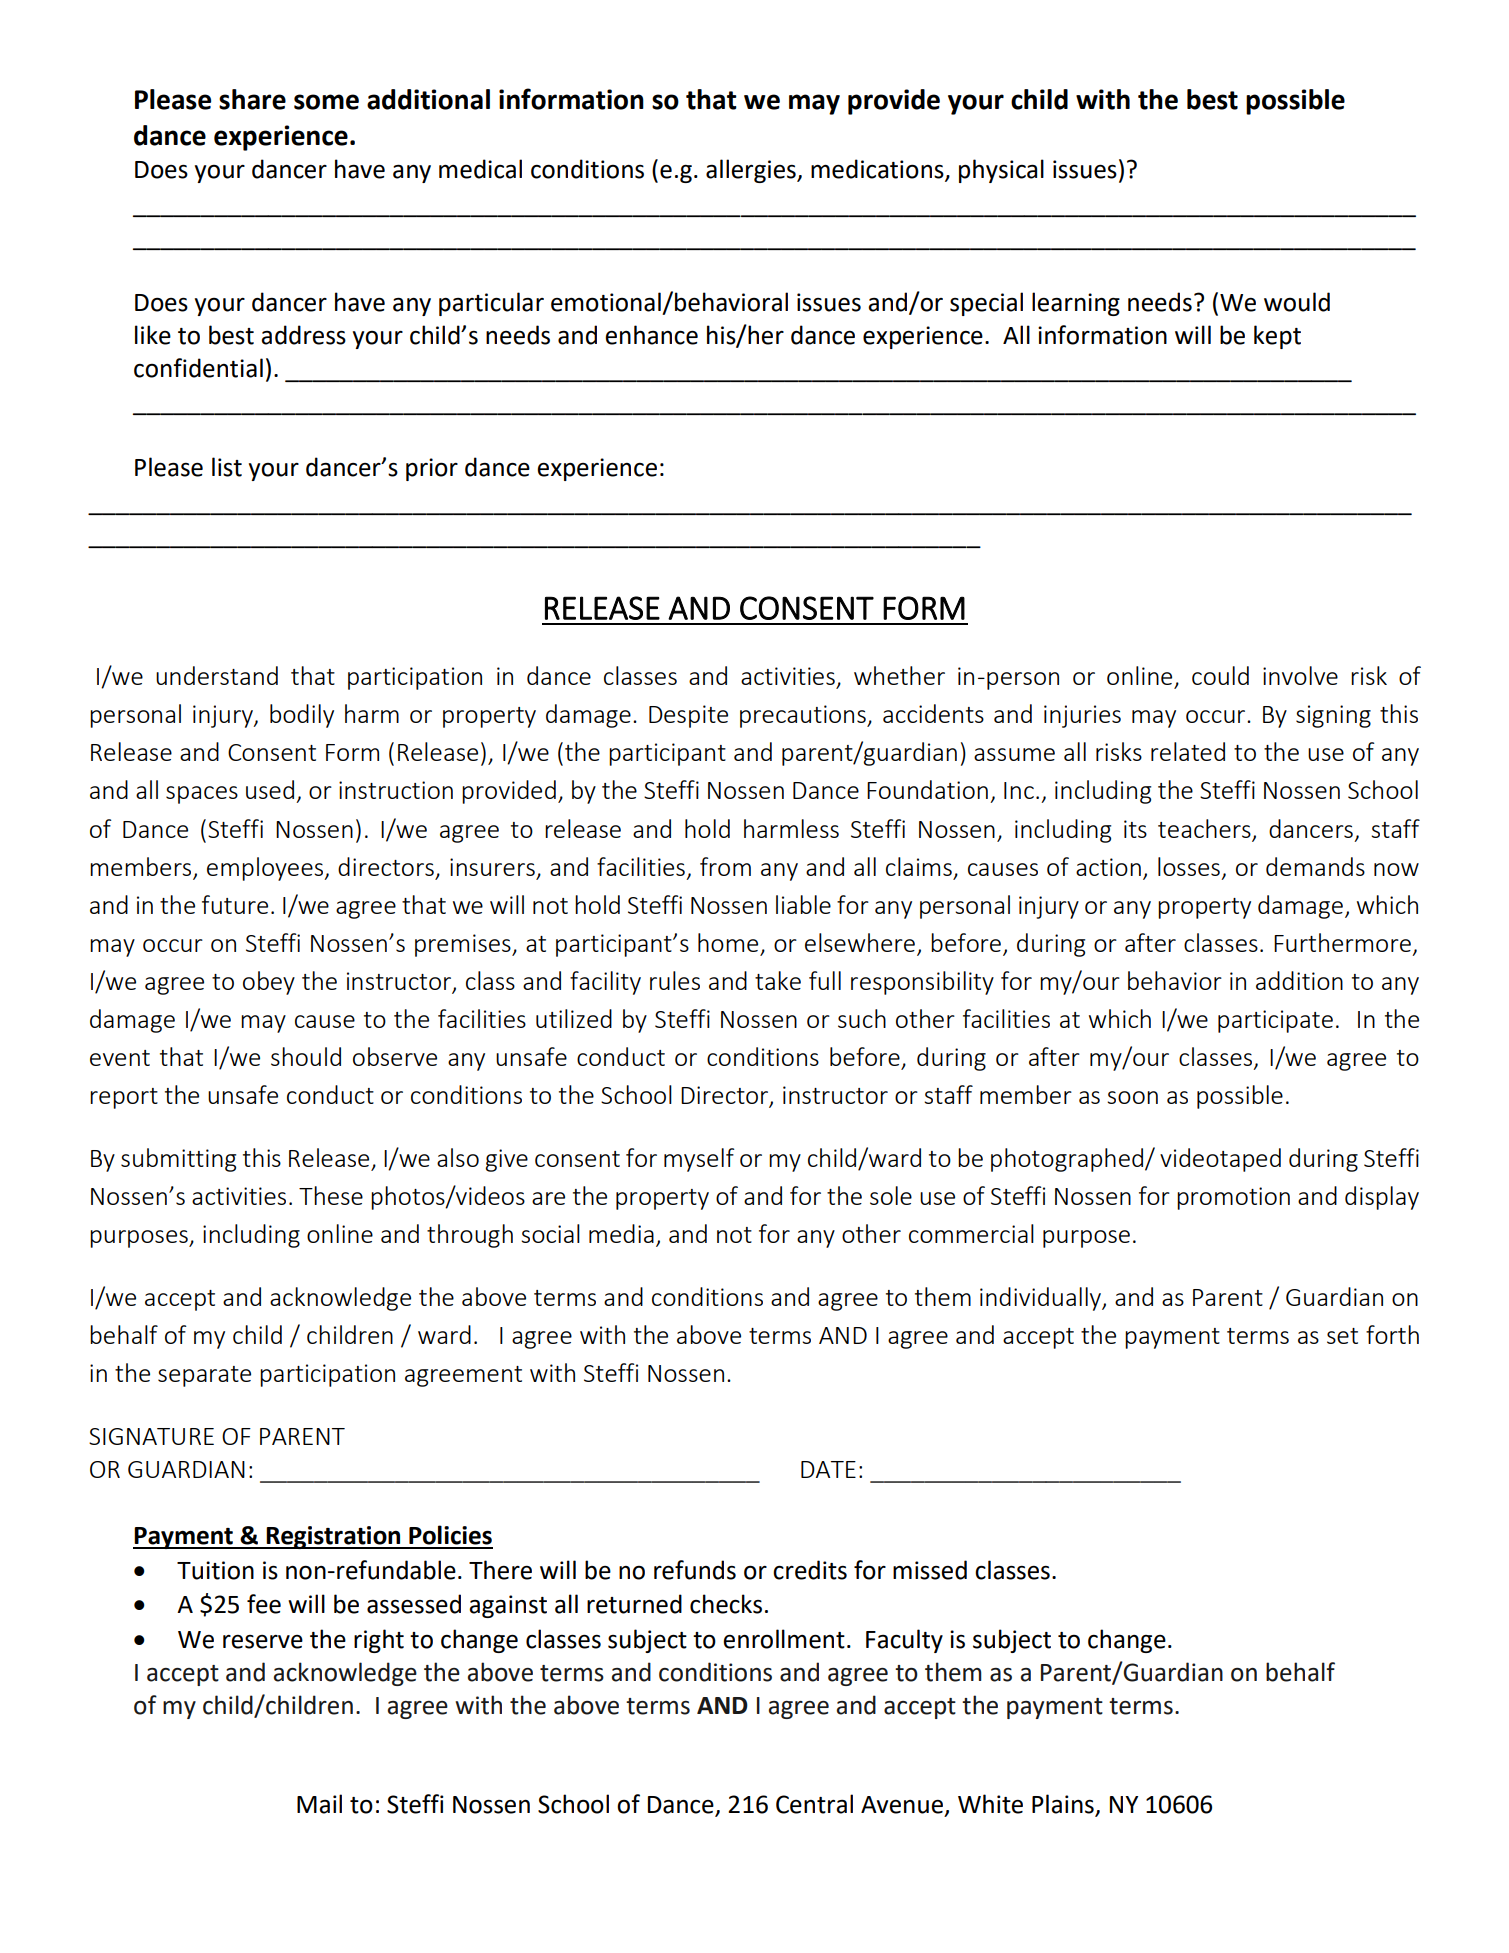 This screenshot has width=1509, height=1953. Describe the element at coordinates (319, 1804) in the screenshot. I see `Mail` at that location.
